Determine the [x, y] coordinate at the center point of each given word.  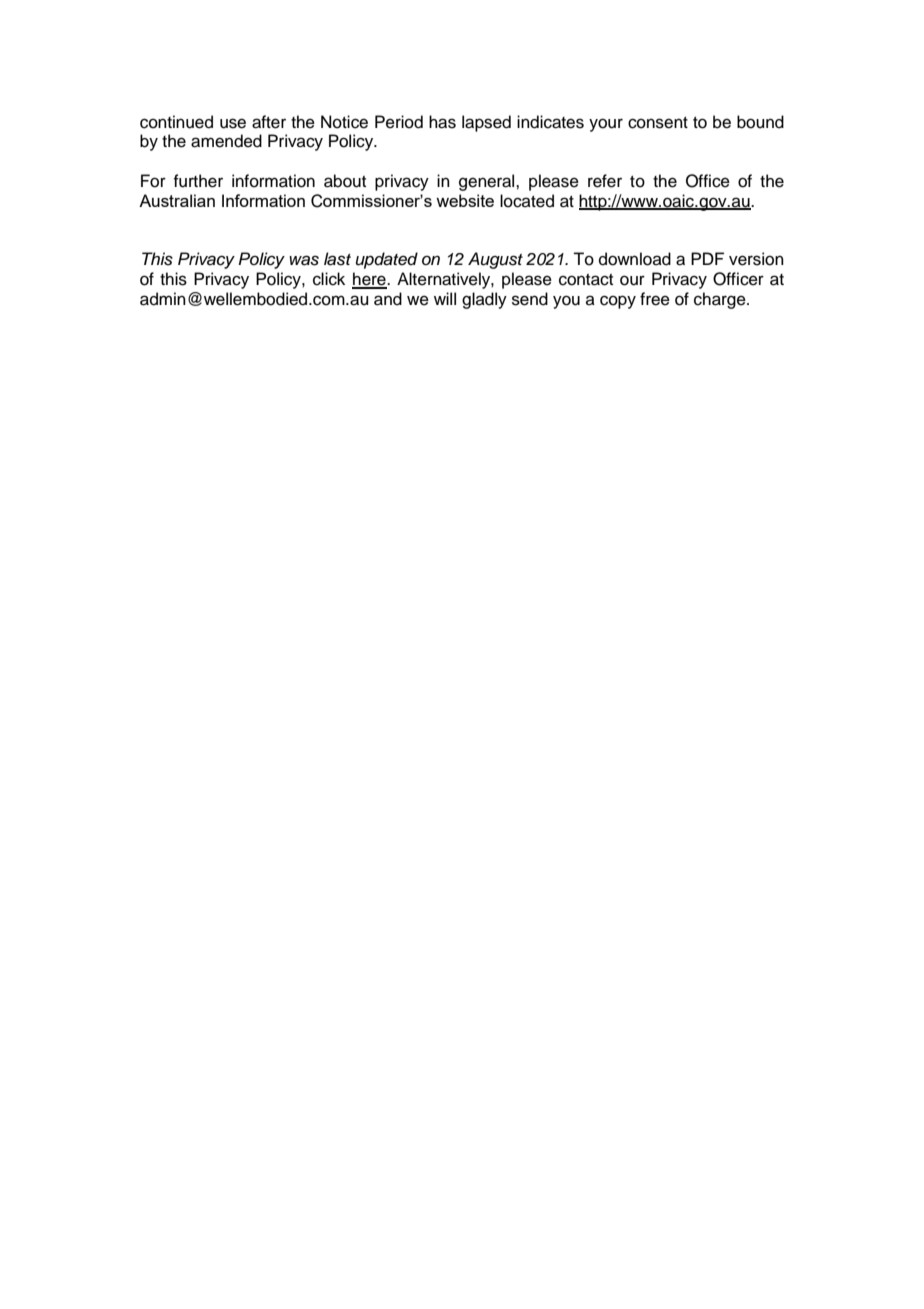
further [198, 181]
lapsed [486, 123]
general [488, 182]
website [465, 200]
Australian [177, 200]
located [527, 201]
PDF [707, 258]
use [233, 123]
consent [658, 123]
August [495, 260]
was [304, 260]
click [329, 279]
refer [605, 181]
